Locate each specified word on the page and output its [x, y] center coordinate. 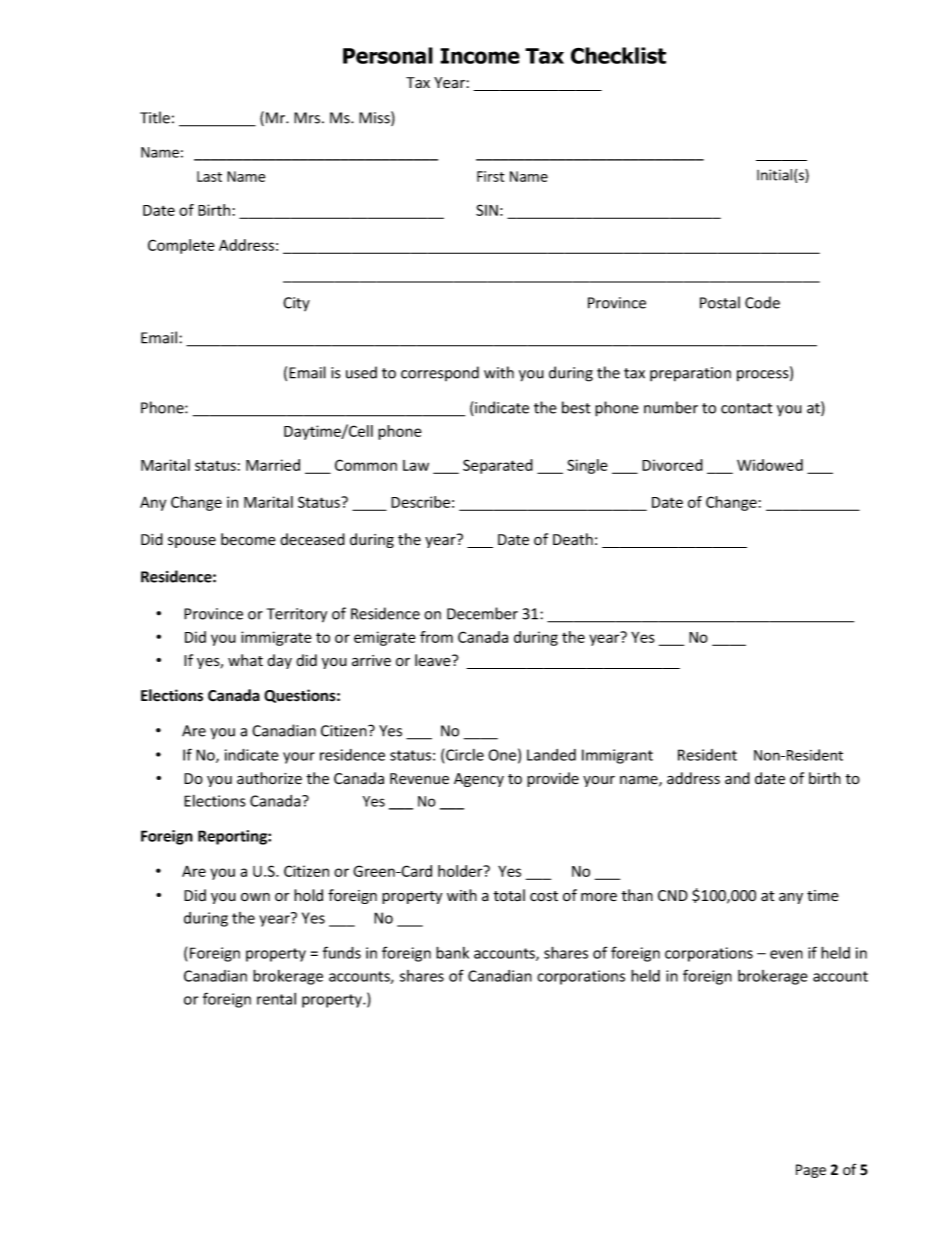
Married [273, 465]
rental [276, 999]
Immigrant [617, 756]
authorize [269, 778]
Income [480, 56]
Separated [498, 466]
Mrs [308, 118]
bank [452, 952]
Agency [479, 780]
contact [747, 408]
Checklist [618, 55]
